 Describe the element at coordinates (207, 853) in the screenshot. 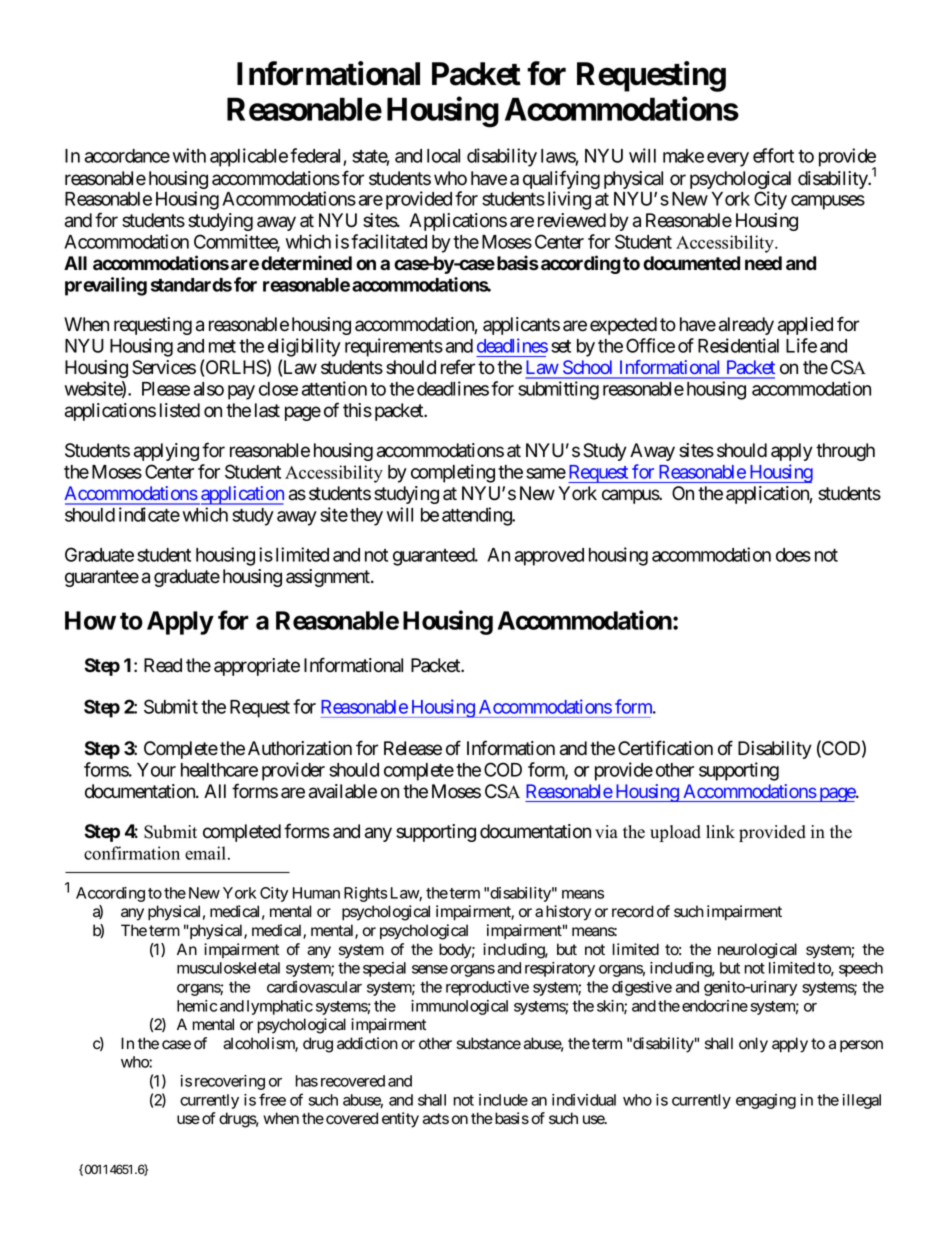

I see `email` at that location.
